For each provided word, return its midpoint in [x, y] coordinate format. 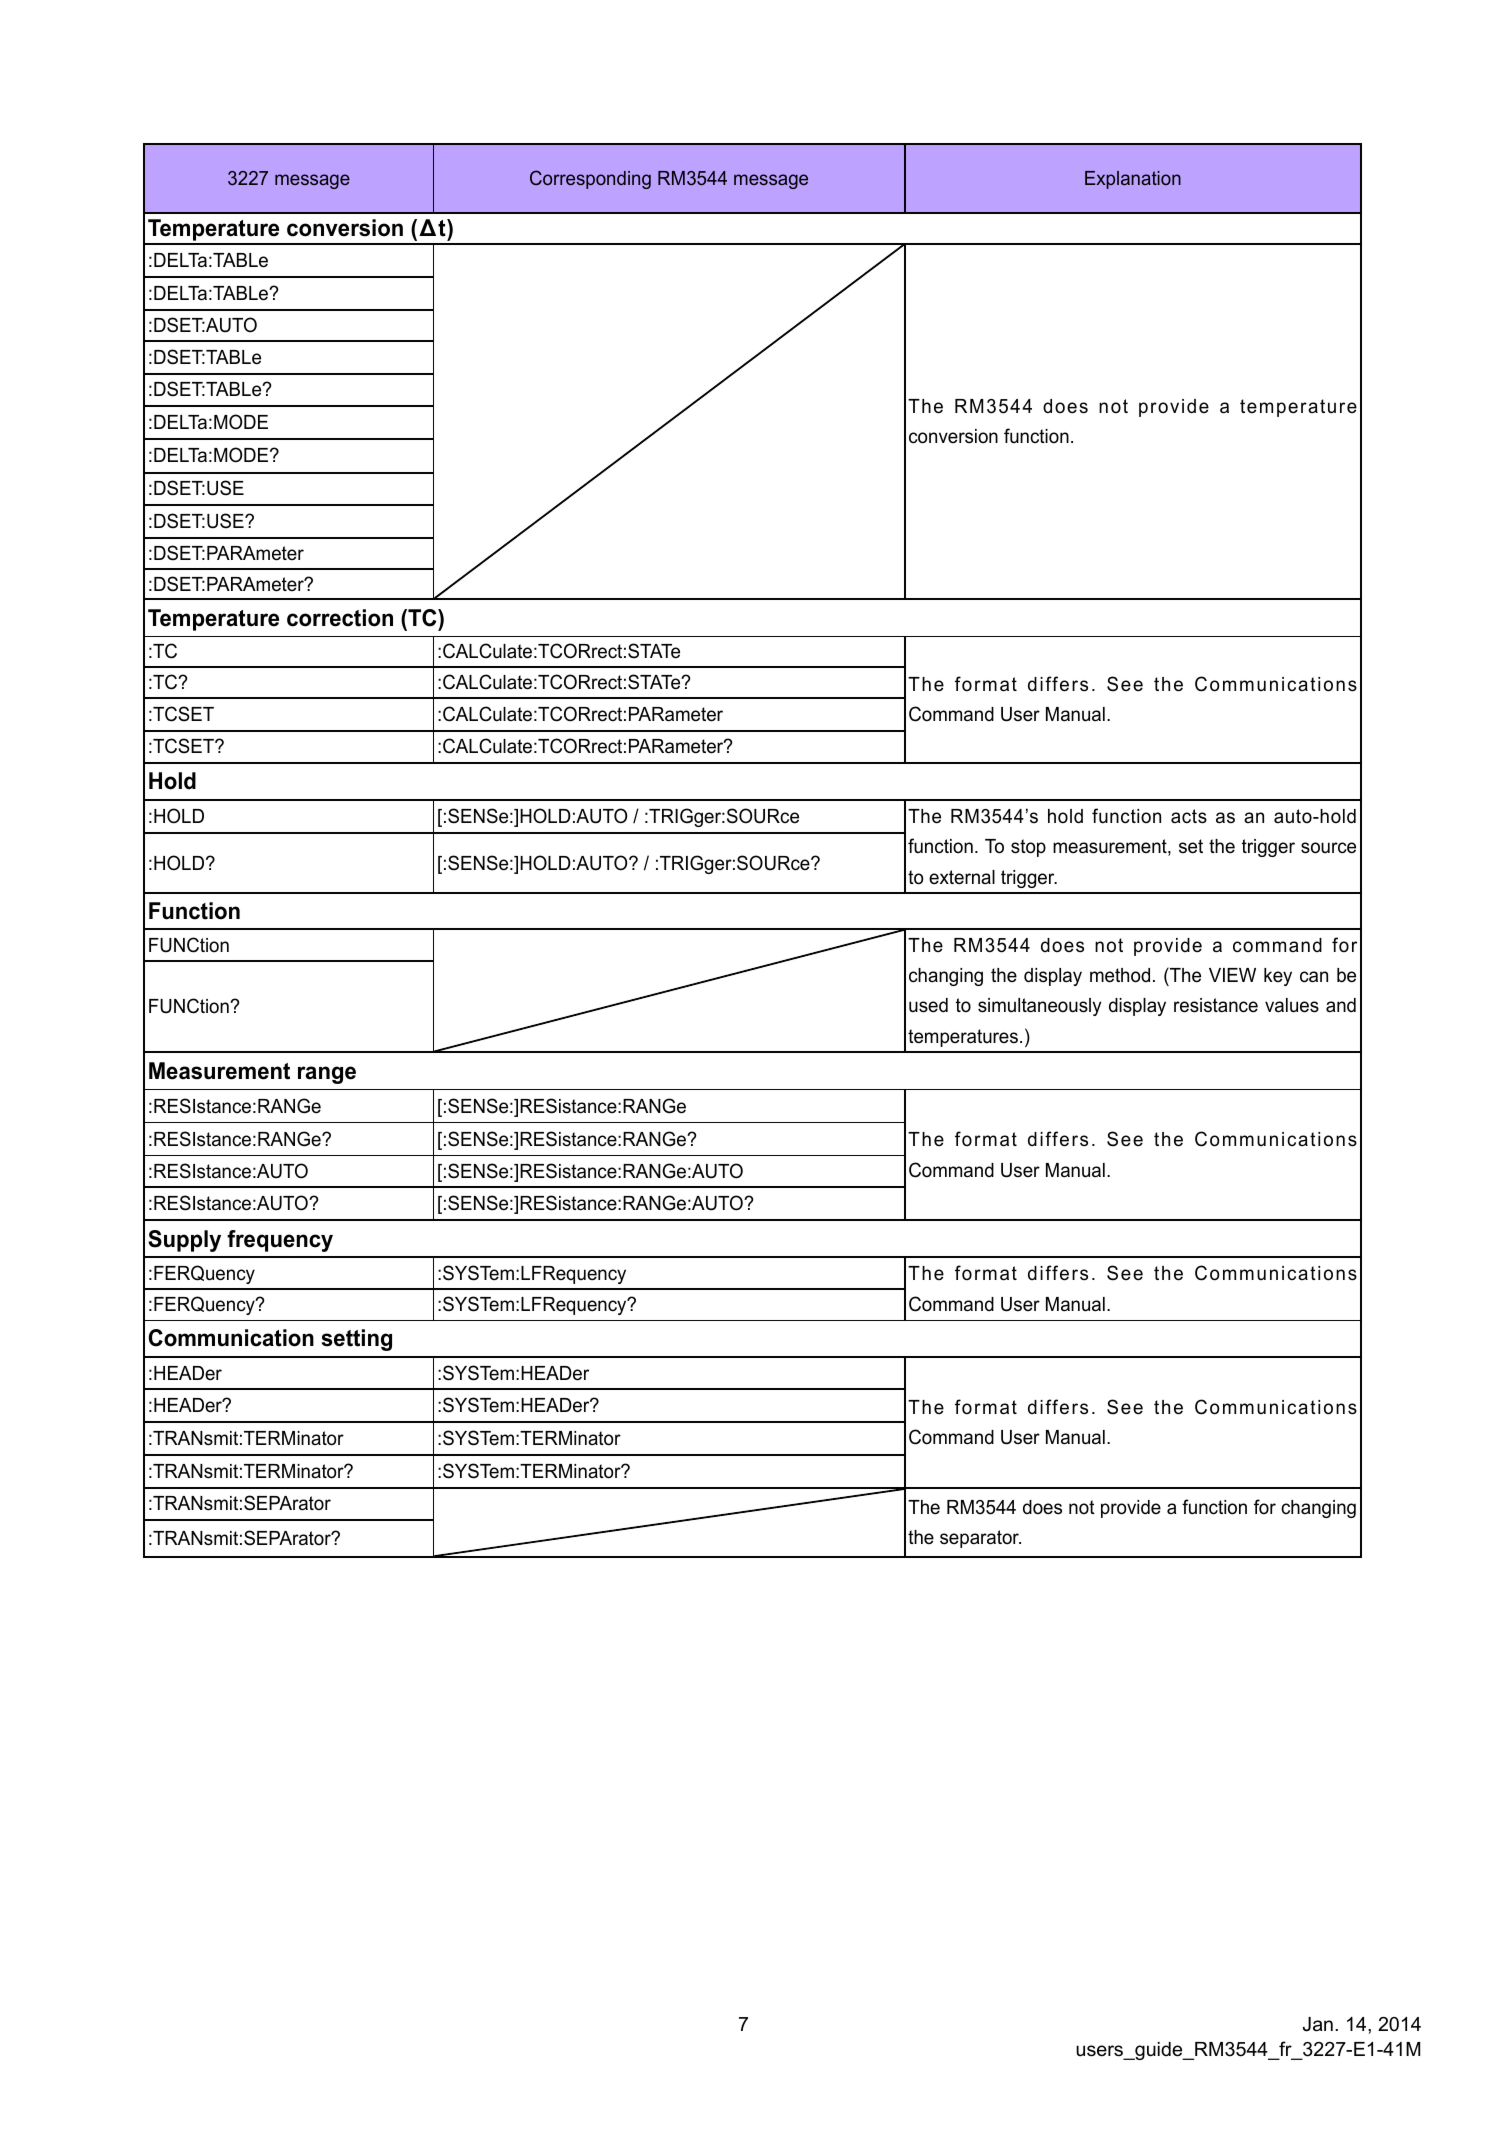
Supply [184, 1241]
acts [1189, 816]
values [1292, 1005]
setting [357, 1340]
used [928, 1005]
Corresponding [590, 179]
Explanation [1133, 180]
